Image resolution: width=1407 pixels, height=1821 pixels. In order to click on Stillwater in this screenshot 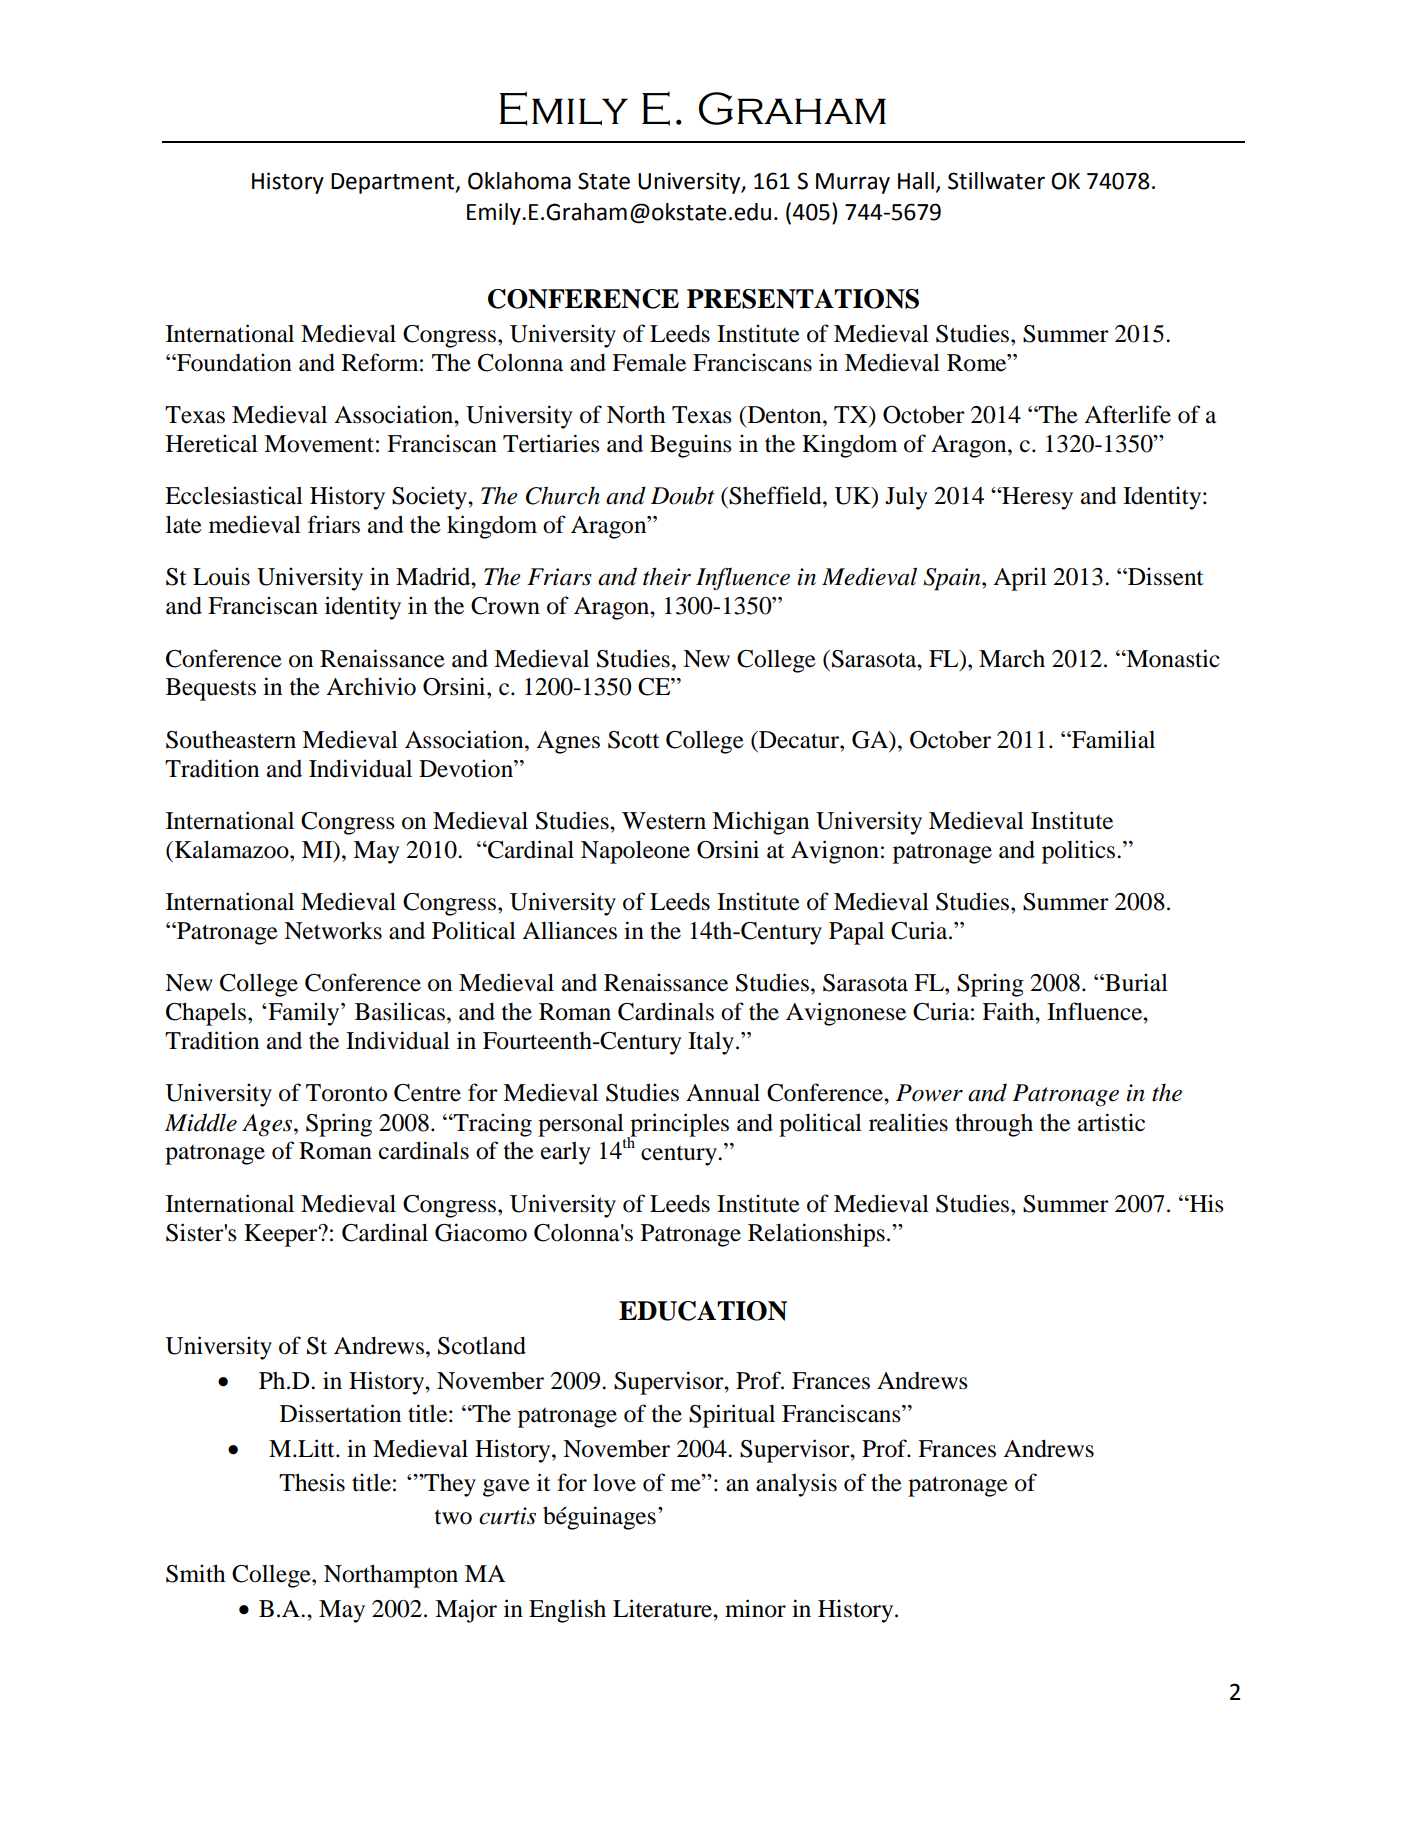, I will do `click(996, 181)`.
